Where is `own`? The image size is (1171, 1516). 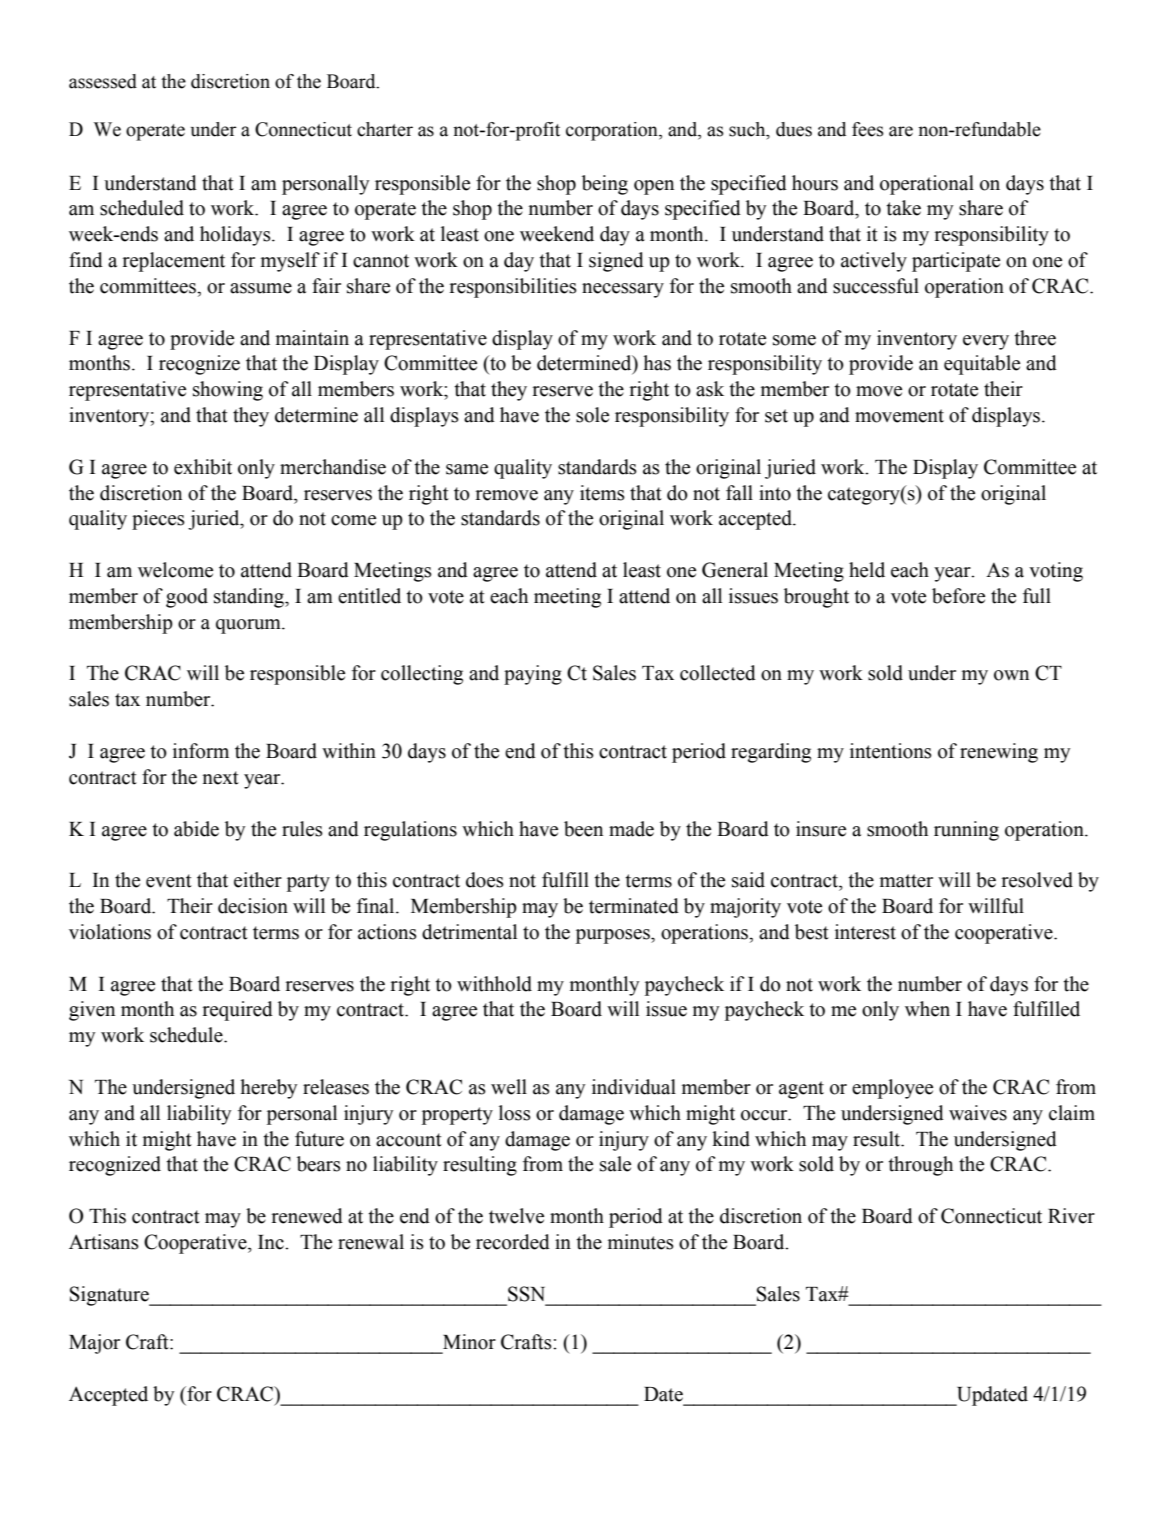
own is located at coordinates (1011, 675).
